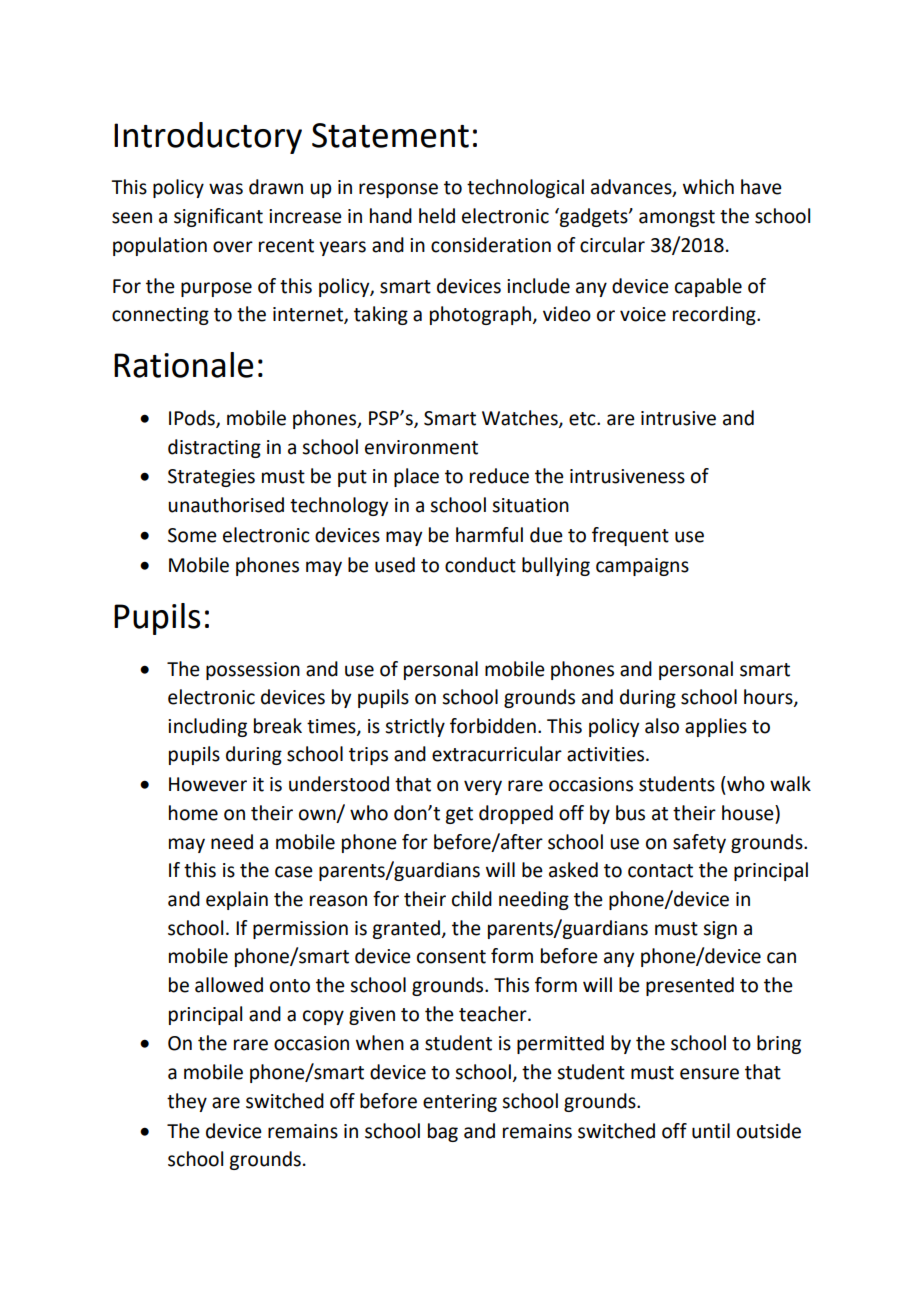 The image size is (924, 1308). What do you see at coordinates (187, 1102) in the image?
I see `they` at bounding box center [187, 1102].
